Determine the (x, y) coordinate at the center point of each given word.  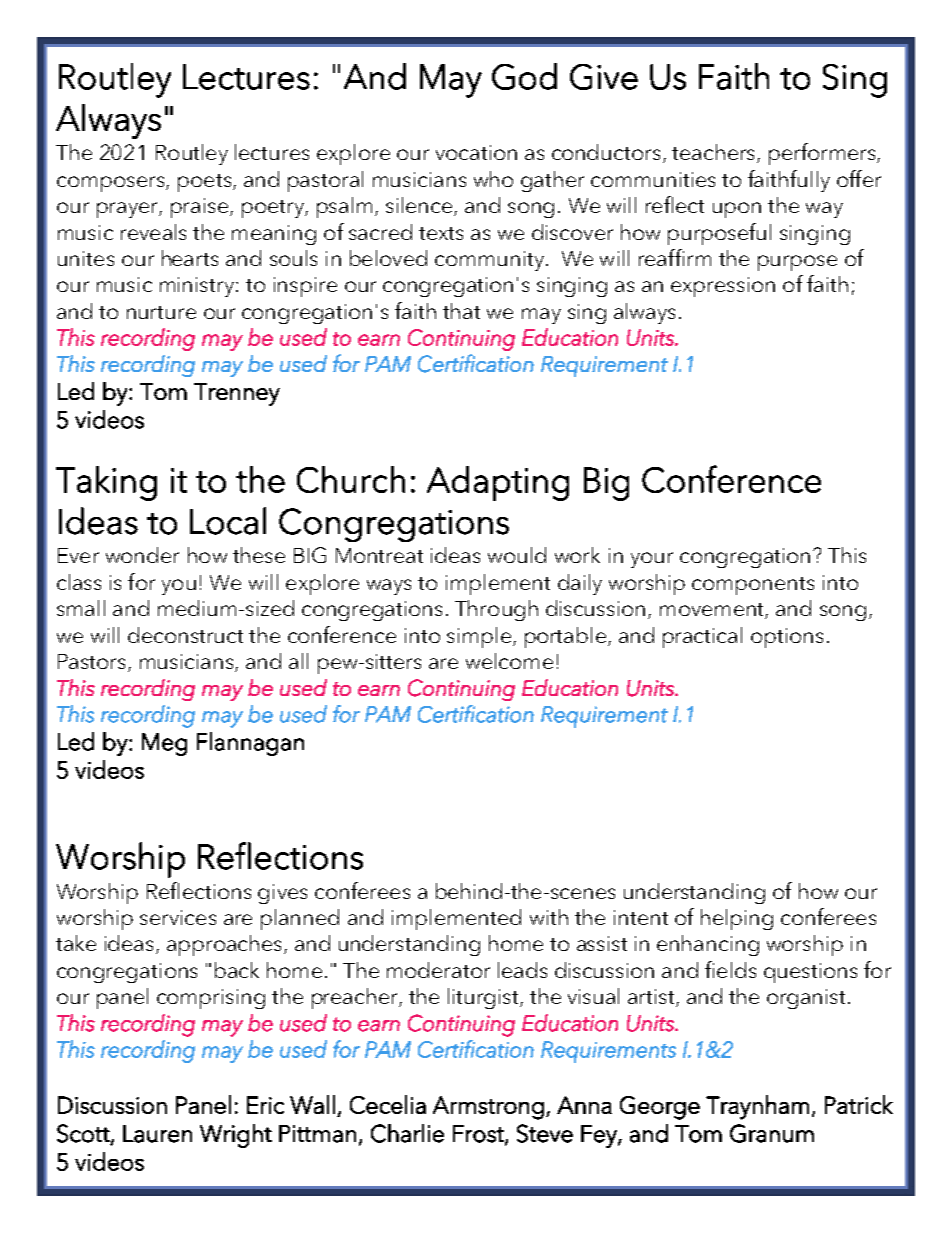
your (652, 560)
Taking (106, 483)
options (787, 638)
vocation (476, 152)
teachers (713, 152)
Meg (164, 744)
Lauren (157, 1134)
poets (204, 183)
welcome (509, 661)
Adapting (498, 483)
